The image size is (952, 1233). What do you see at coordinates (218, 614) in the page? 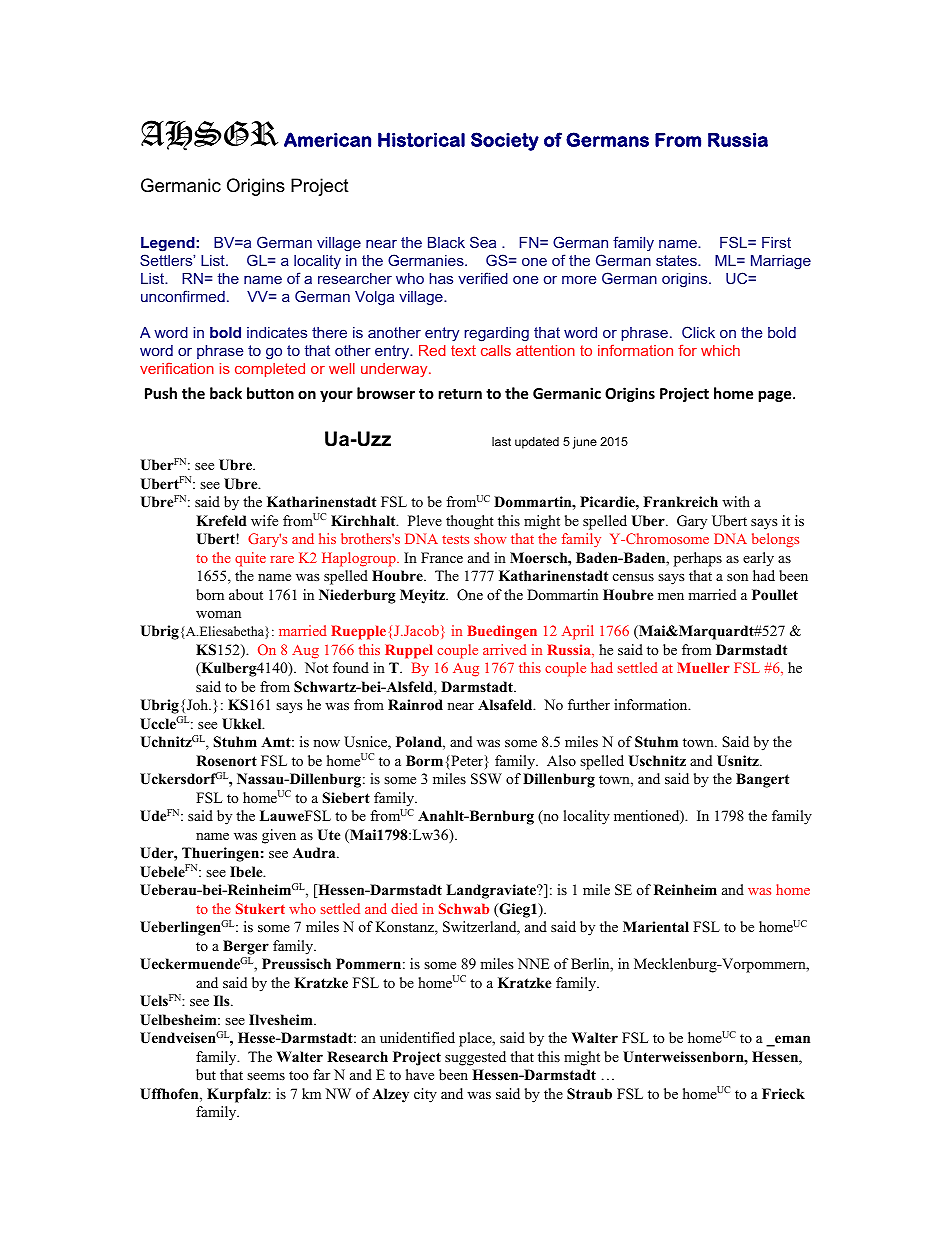
I see `woman` at bounding box center [218, 614].
